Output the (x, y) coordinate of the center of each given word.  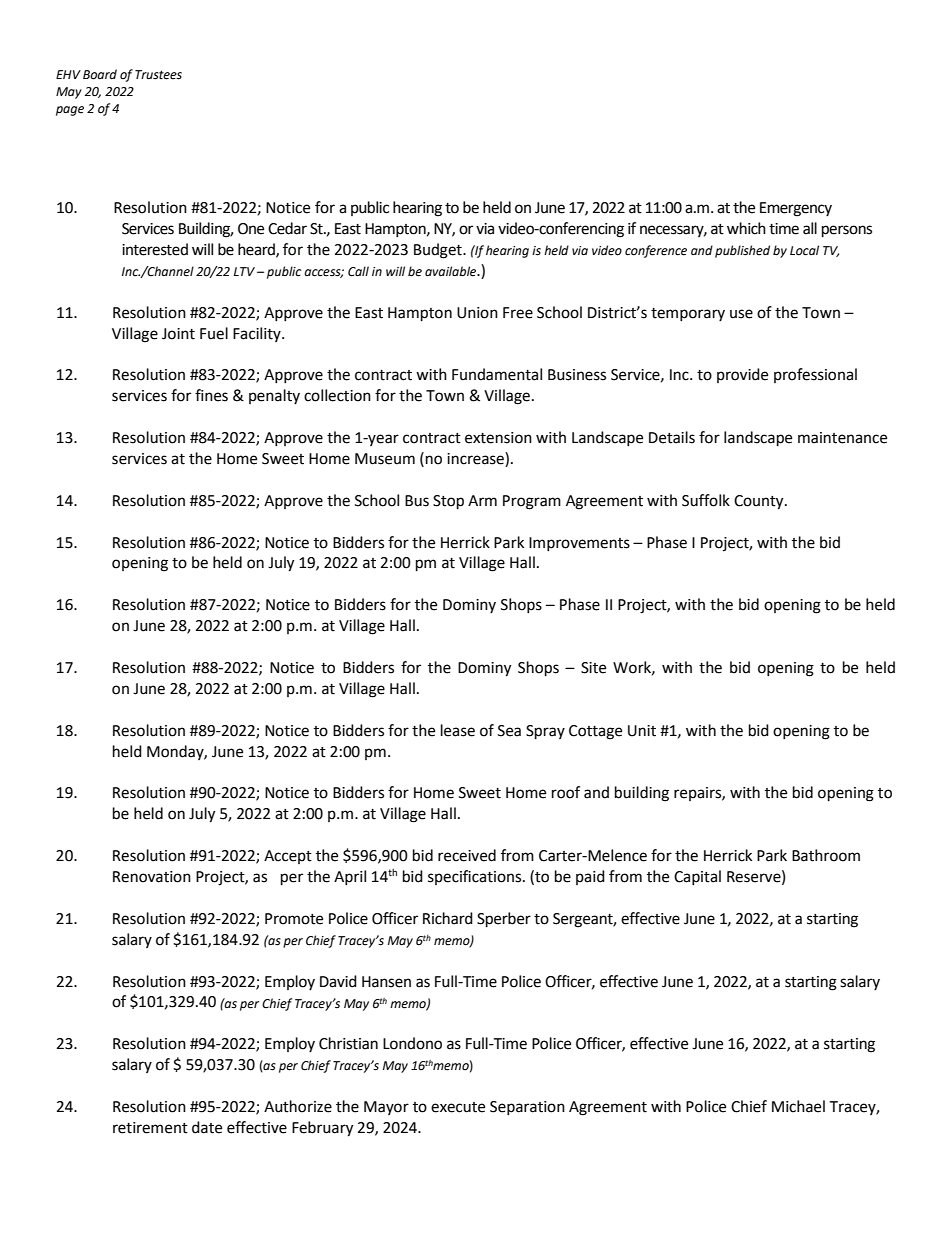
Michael (798, 1106)
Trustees (158, 75)
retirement (150, 1128)
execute (458, 1107)
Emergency (796, 209)
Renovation (152, 877)
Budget (439, 251)
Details (672, 437)
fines (211, 395)
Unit (642, 731)
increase (476, 458)
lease (458, 730)
